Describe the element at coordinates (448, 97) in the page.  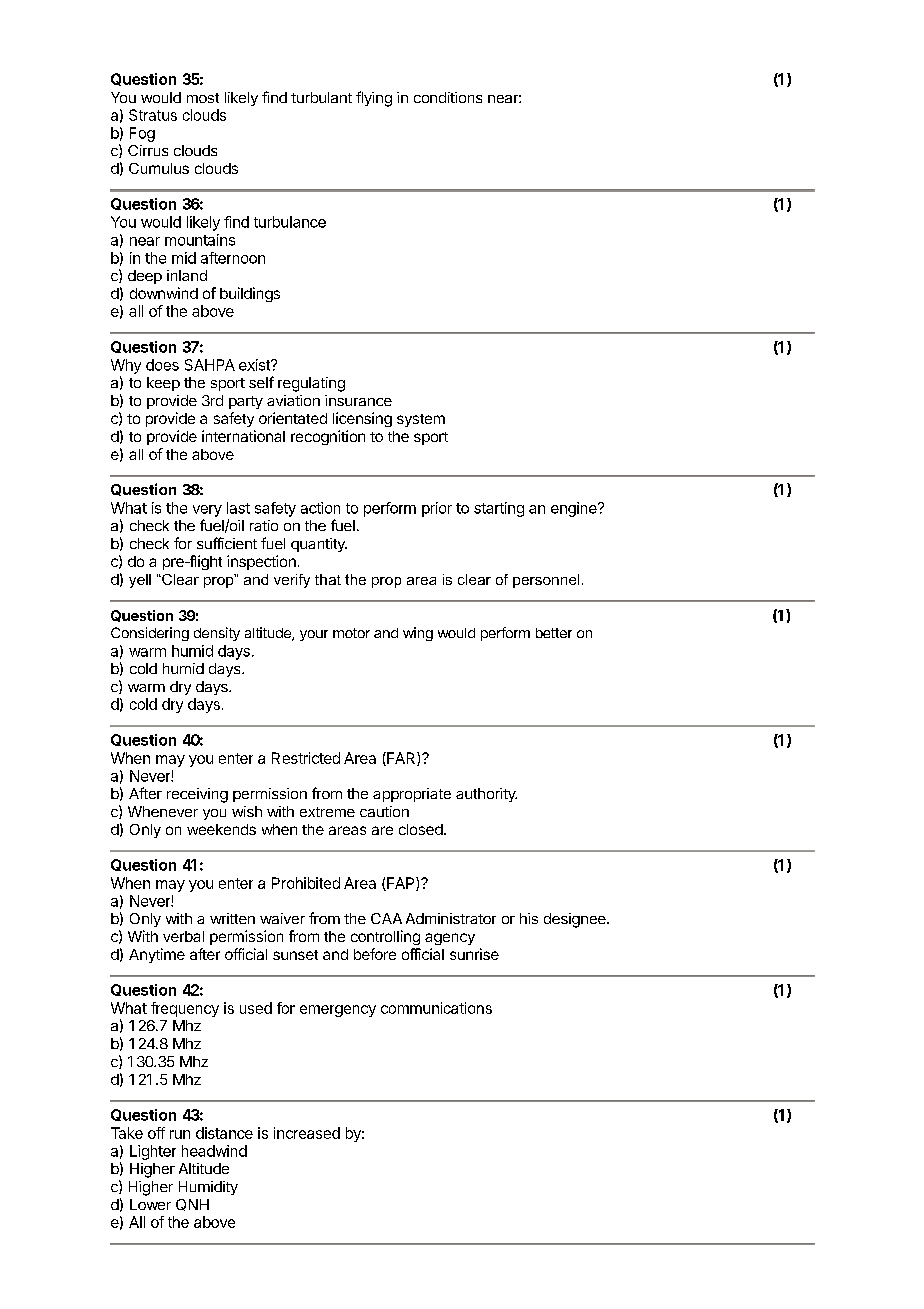
I see `conditions` at that location.
